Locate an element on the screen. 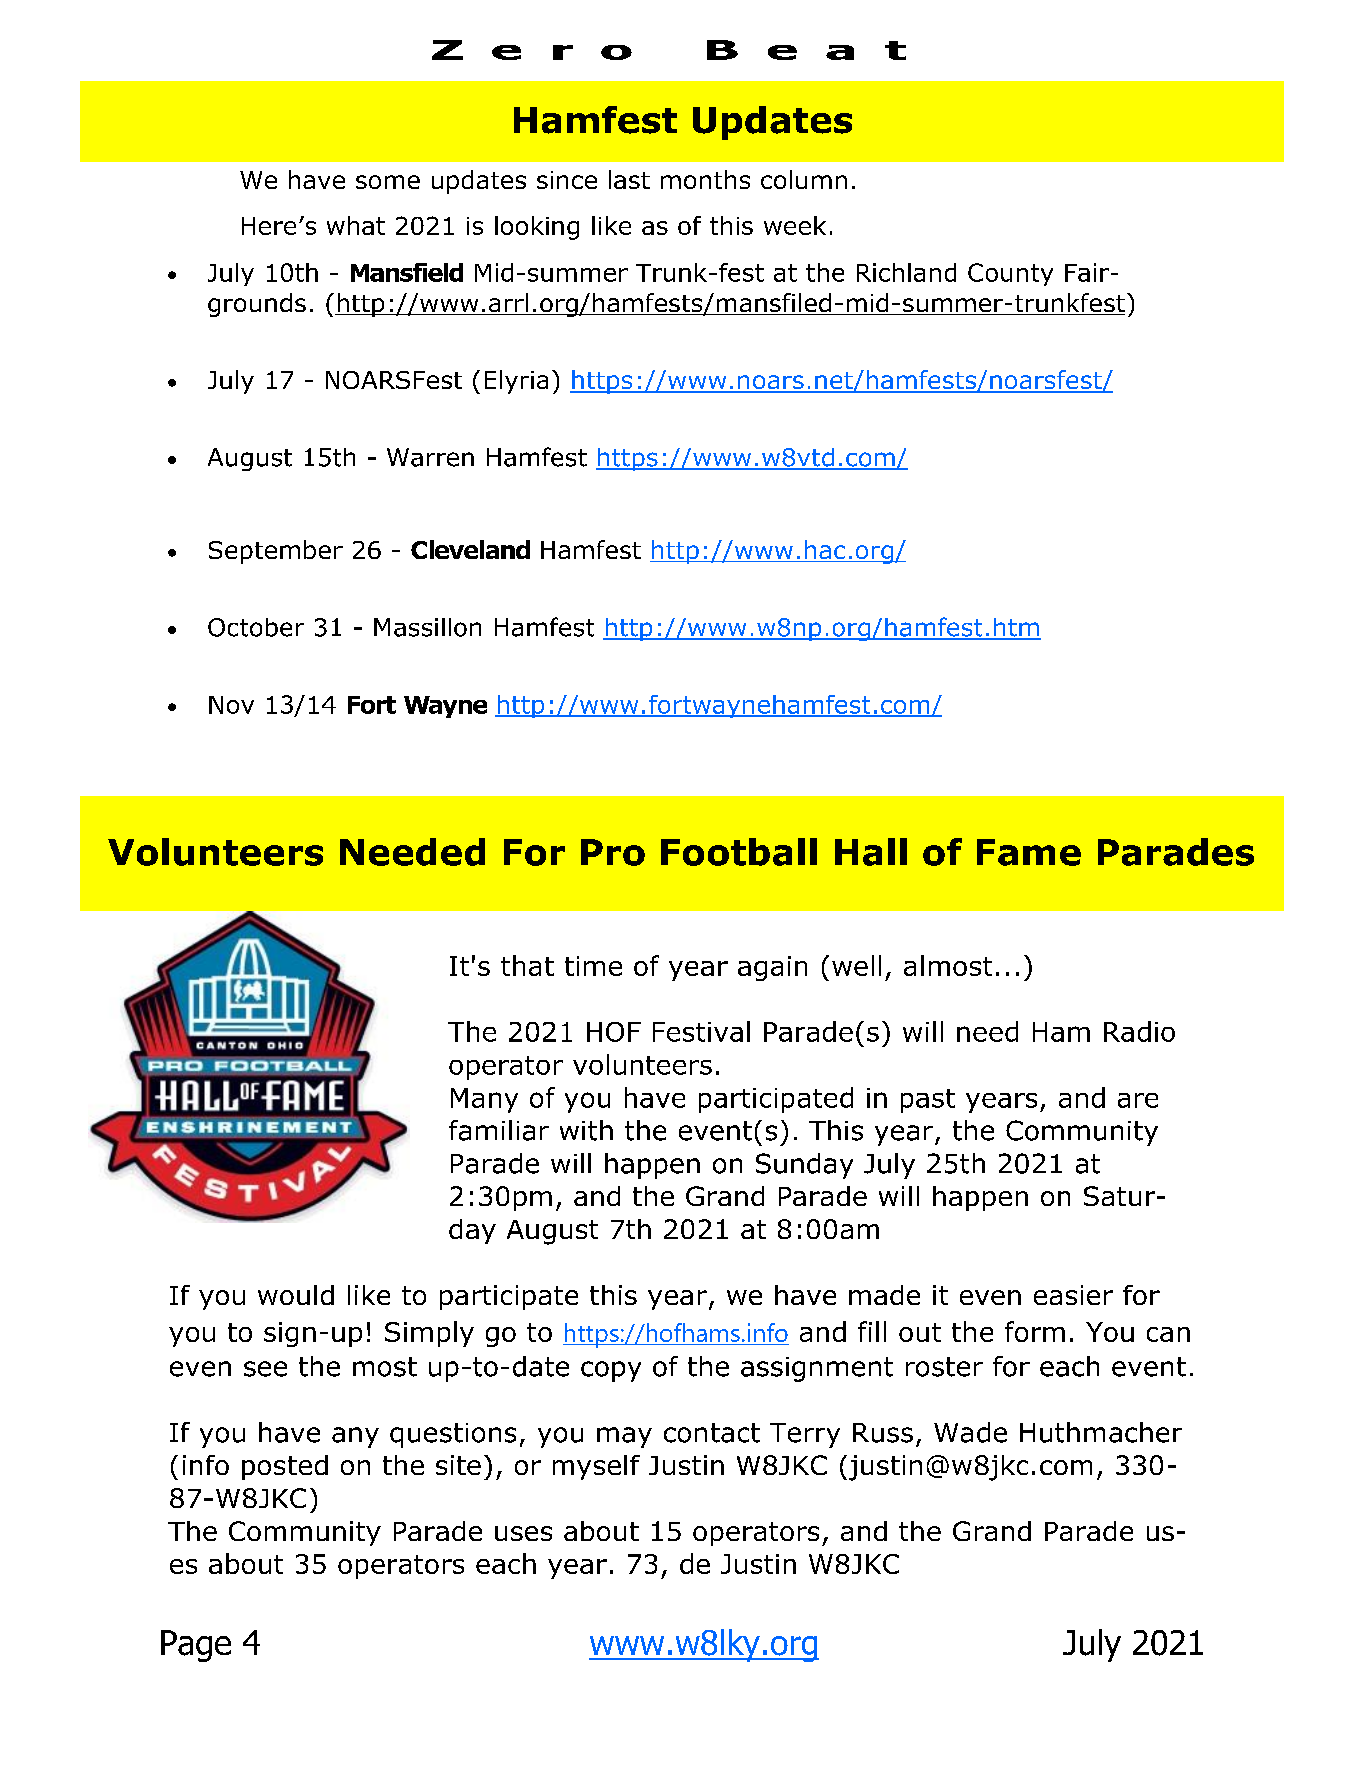  would is located at coordinates (296, 1295).
